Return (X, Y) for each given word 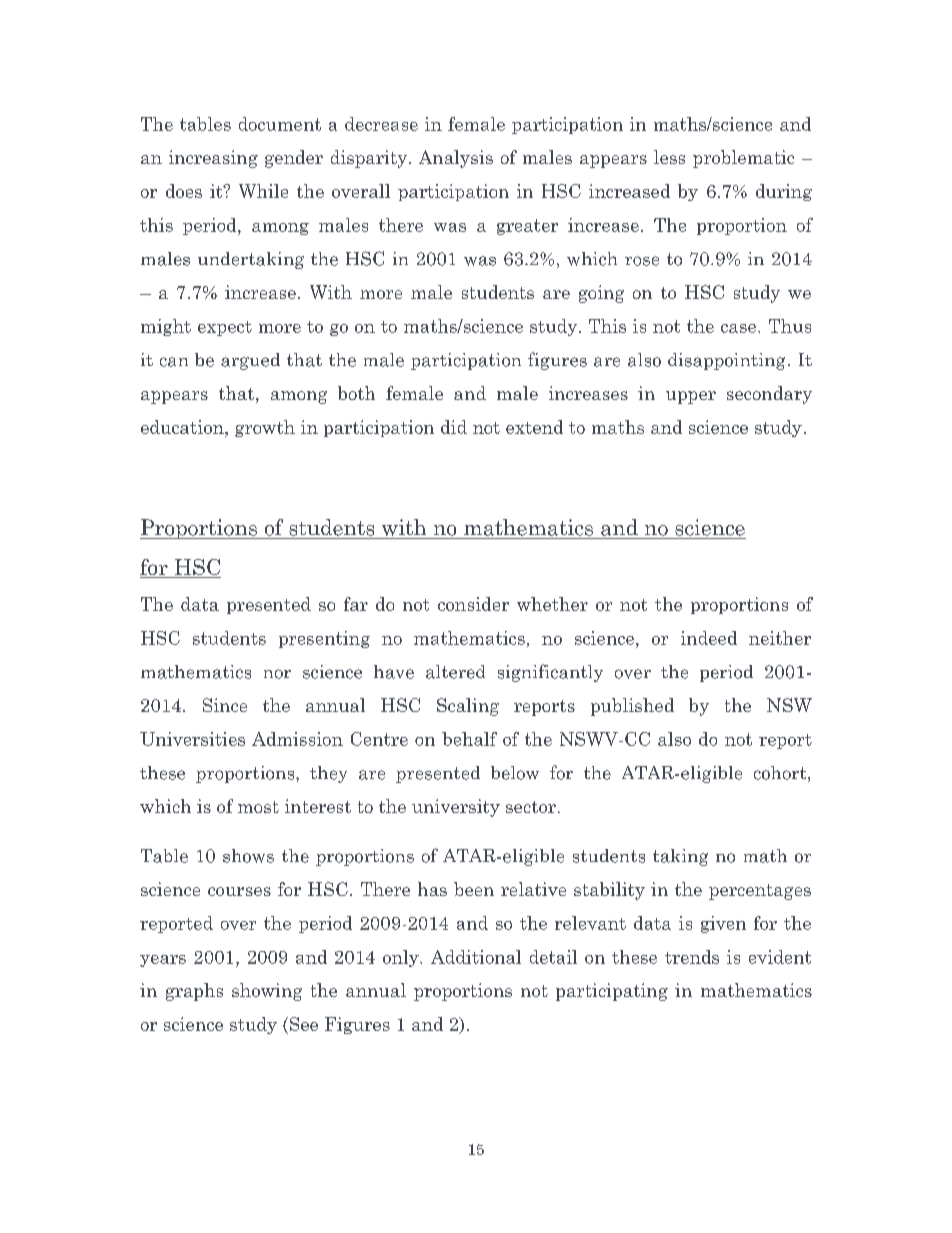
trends (692, 957)
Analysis (456, 159)
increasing (213, 159)
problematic (743, 159)
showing (267, 992)
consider (473, 604)
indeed (709, 638)
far (356, 604)
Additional (476, 957)
